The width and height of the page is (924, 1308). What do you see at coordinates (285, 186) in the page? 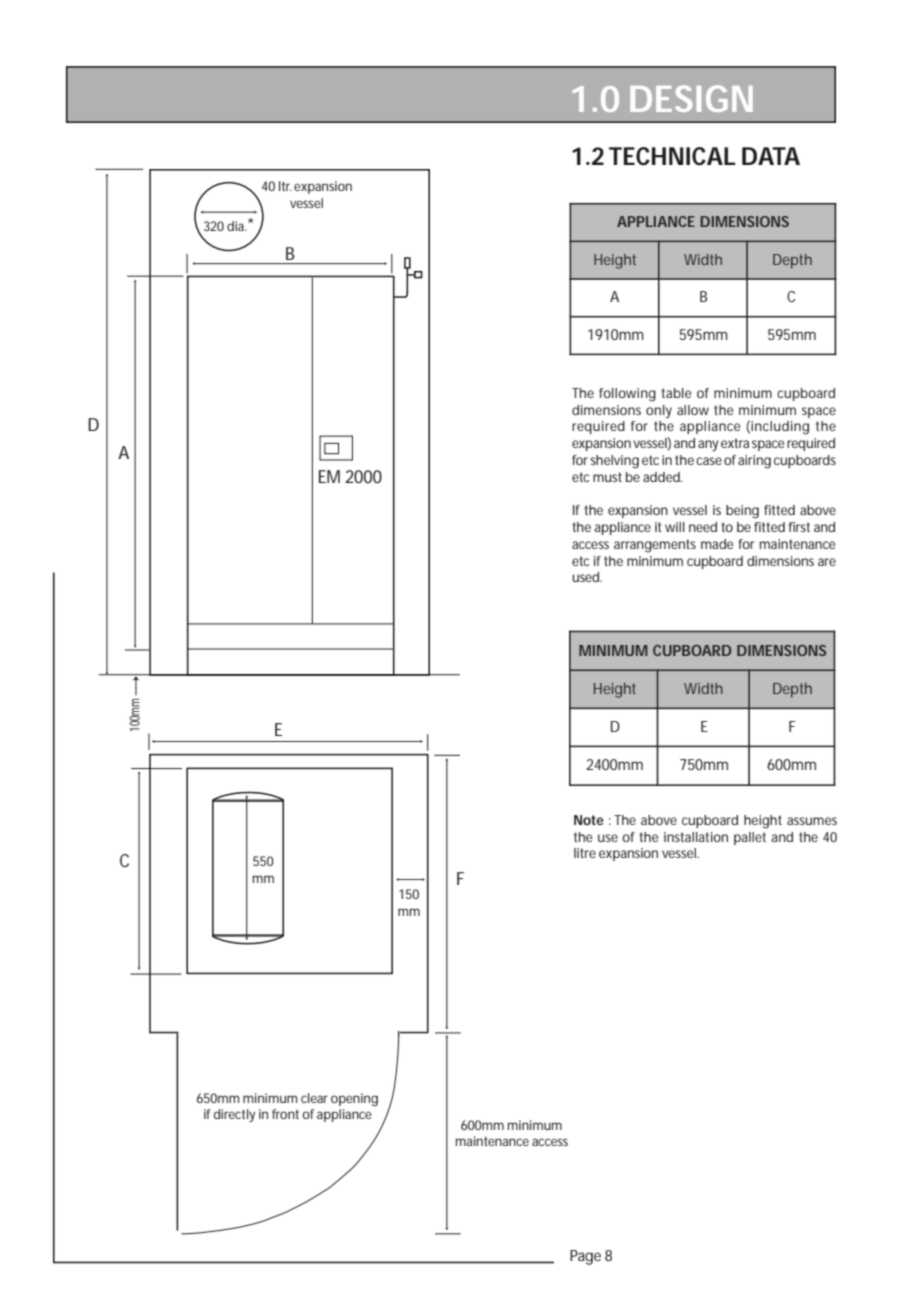
I see `ltr` at bounding box center [285, 186].
